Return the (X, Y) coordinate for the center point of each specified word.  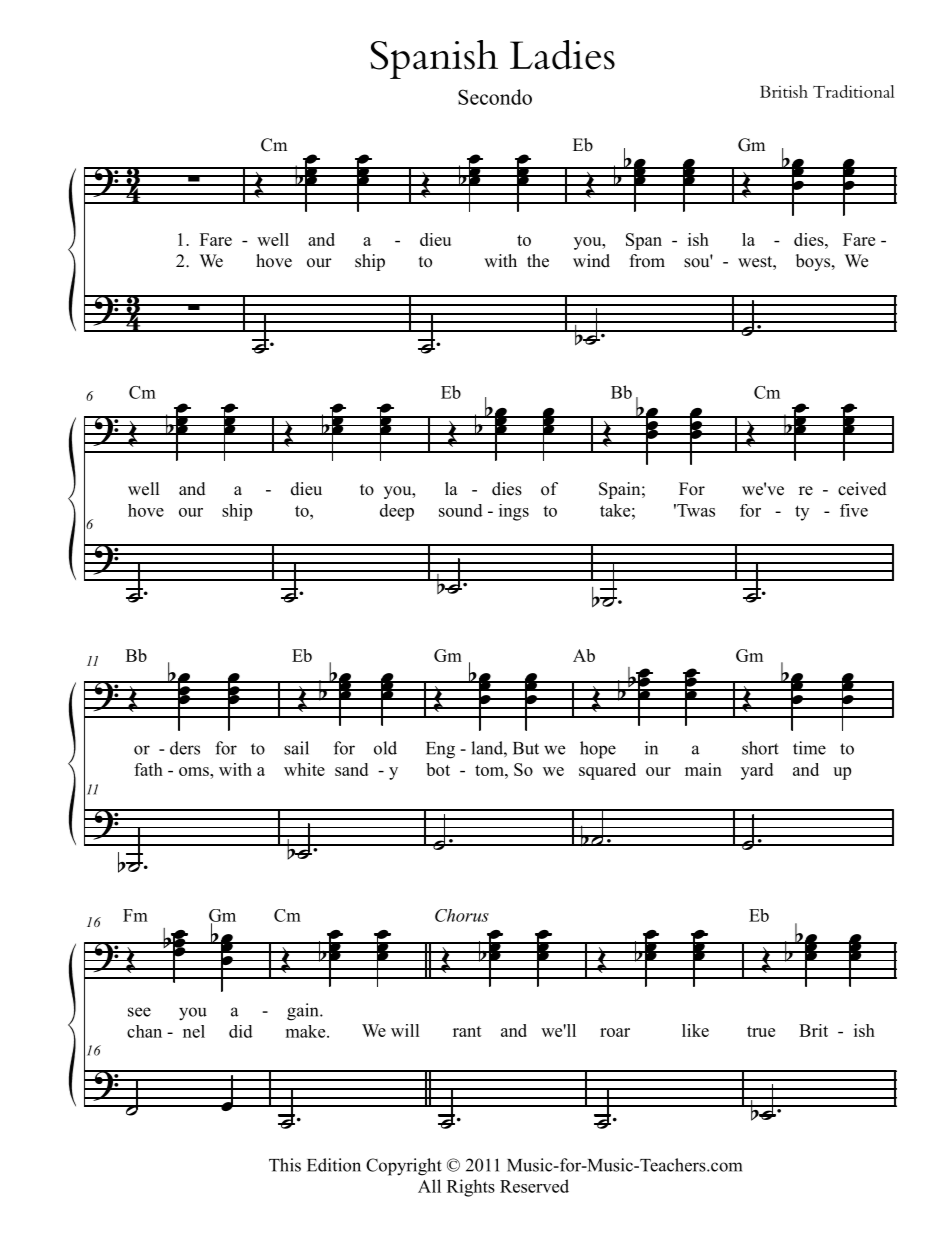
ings (514, 512)
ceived (862, 489)
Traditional (854, 91)
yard (757, 771)
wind (591, 261)
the (538, 261)
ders (185, 748)
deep (397, 512)
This (285, 1165)
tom (490, 770)
